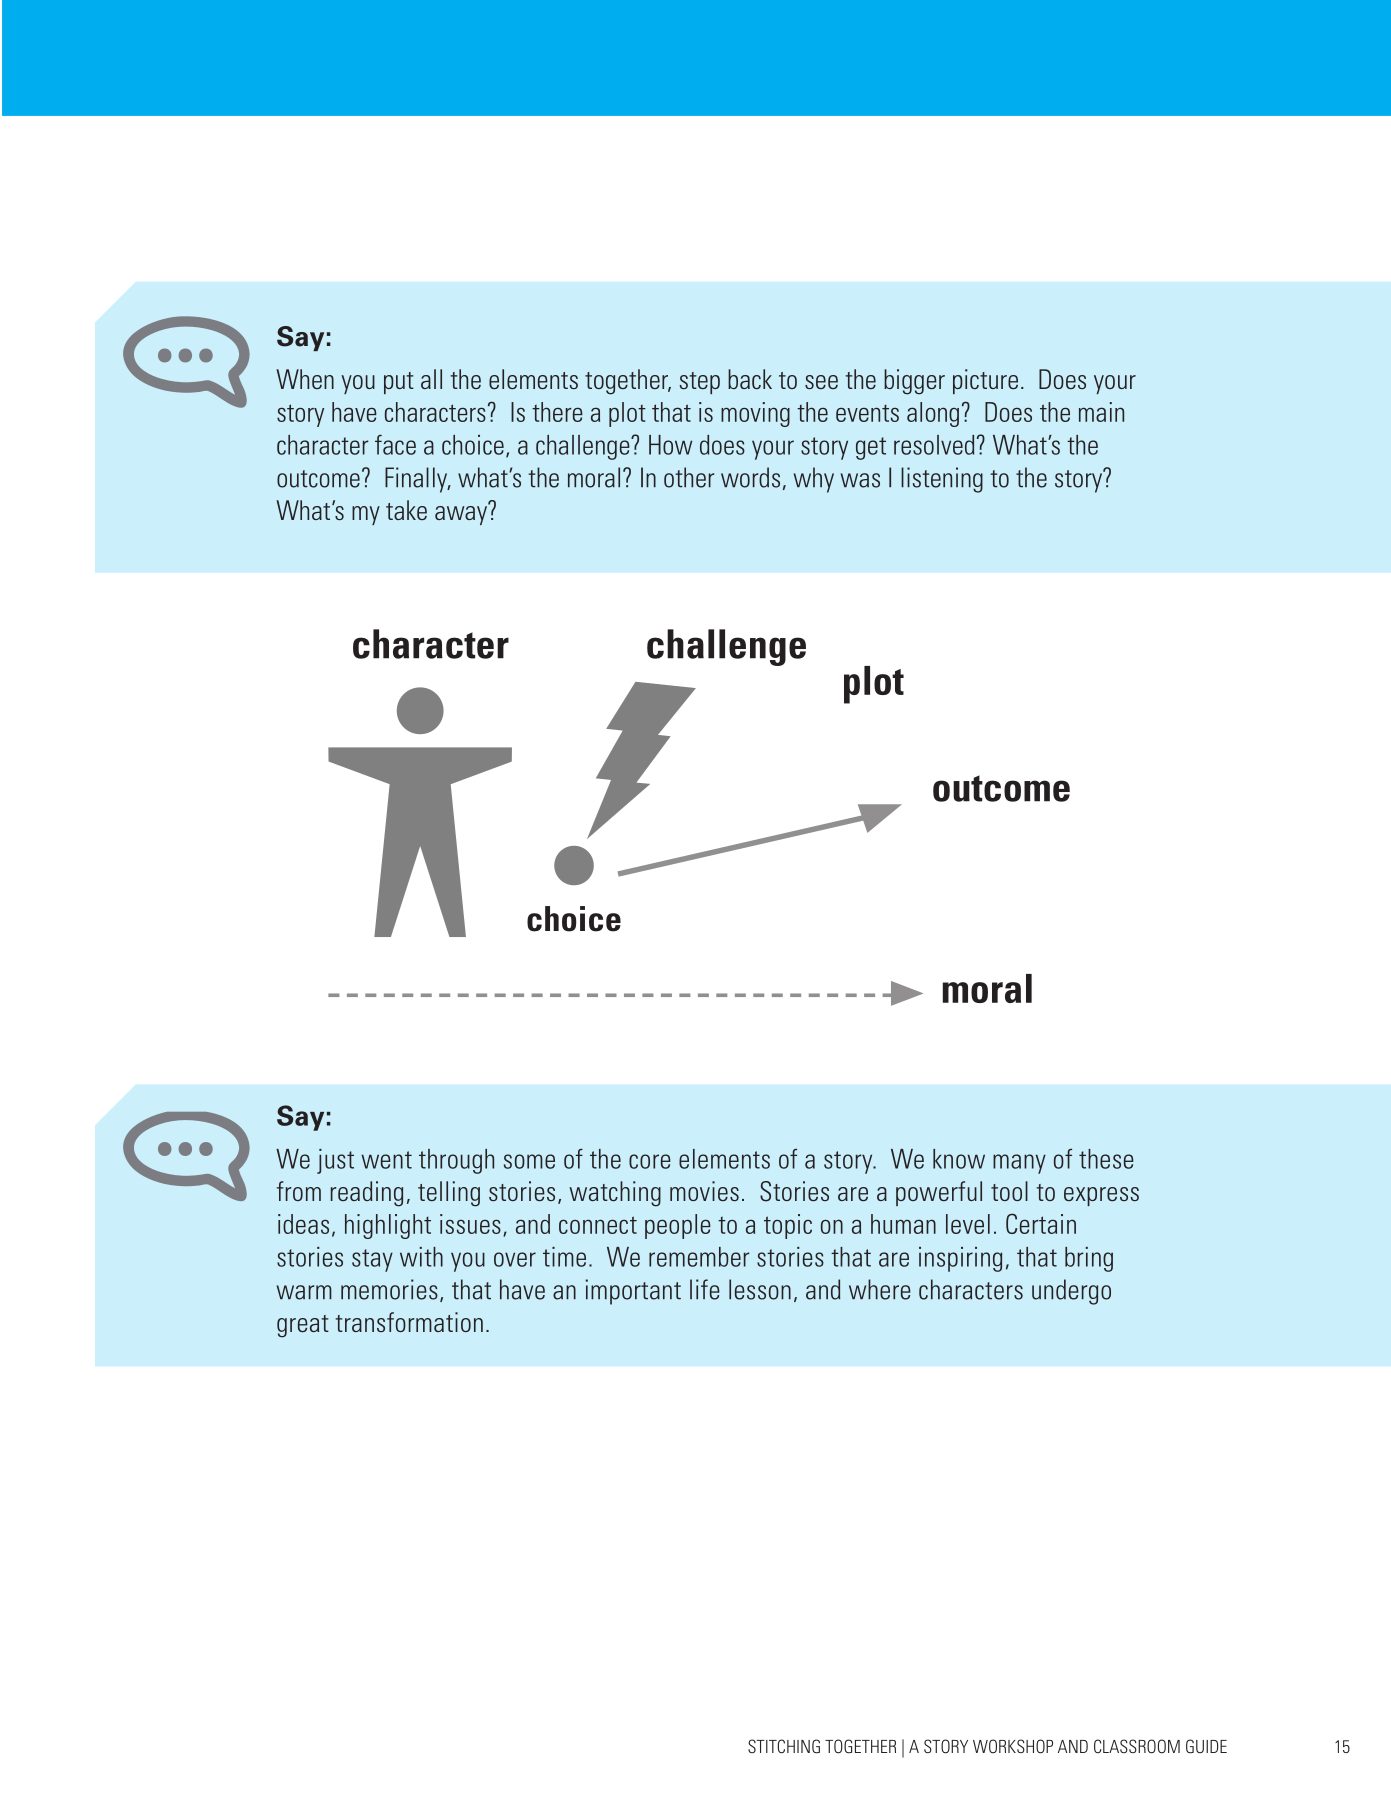  What do you see at coordinates (1013, 1746) in the screenshot?
I see `WORKSHOP` at bounding box center [1013, 1746].
